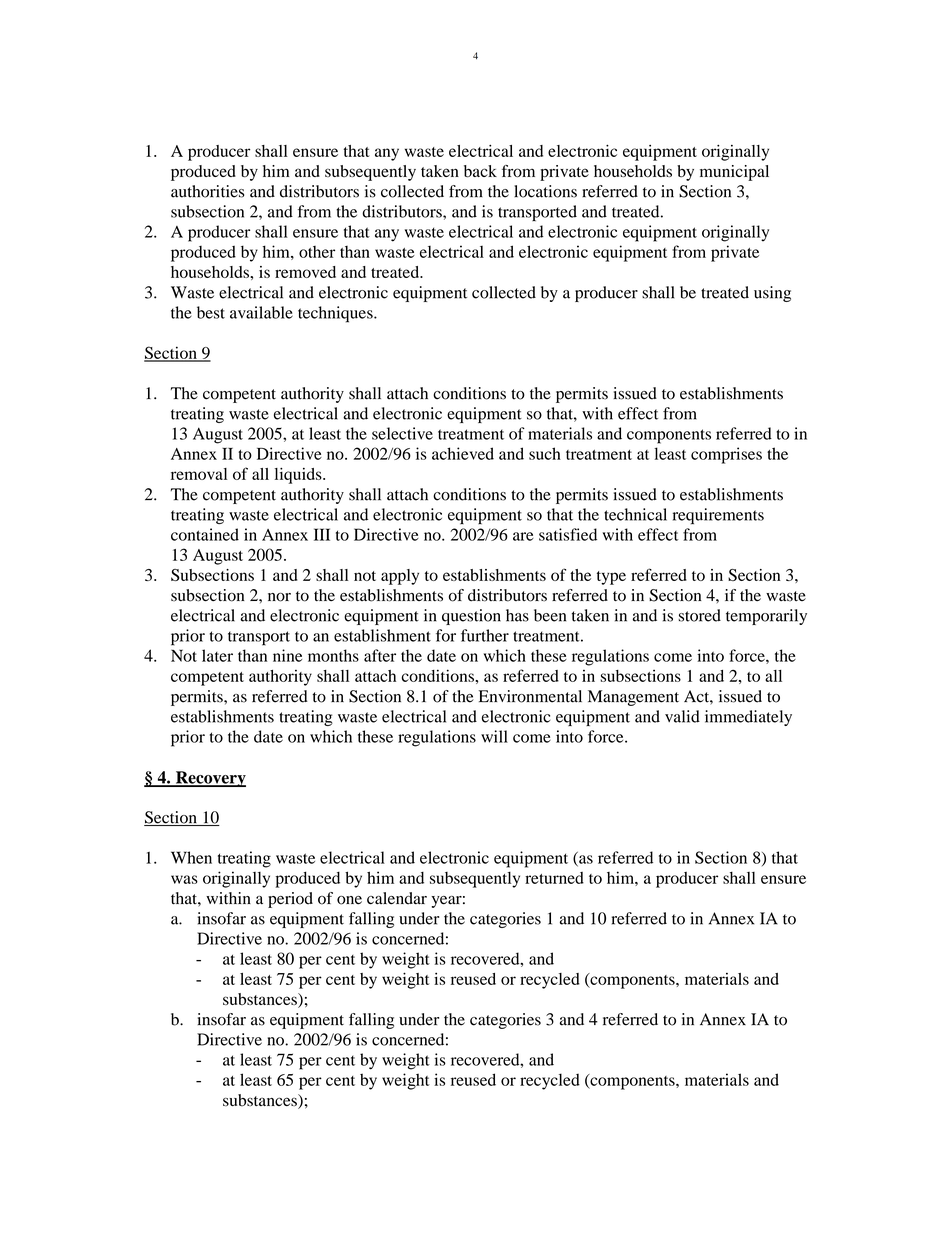 The image size is (952, 1233). What do you see at coordinates (699, 615) in the screenshot?
I see `stored` at bounding box center [699, 615].
